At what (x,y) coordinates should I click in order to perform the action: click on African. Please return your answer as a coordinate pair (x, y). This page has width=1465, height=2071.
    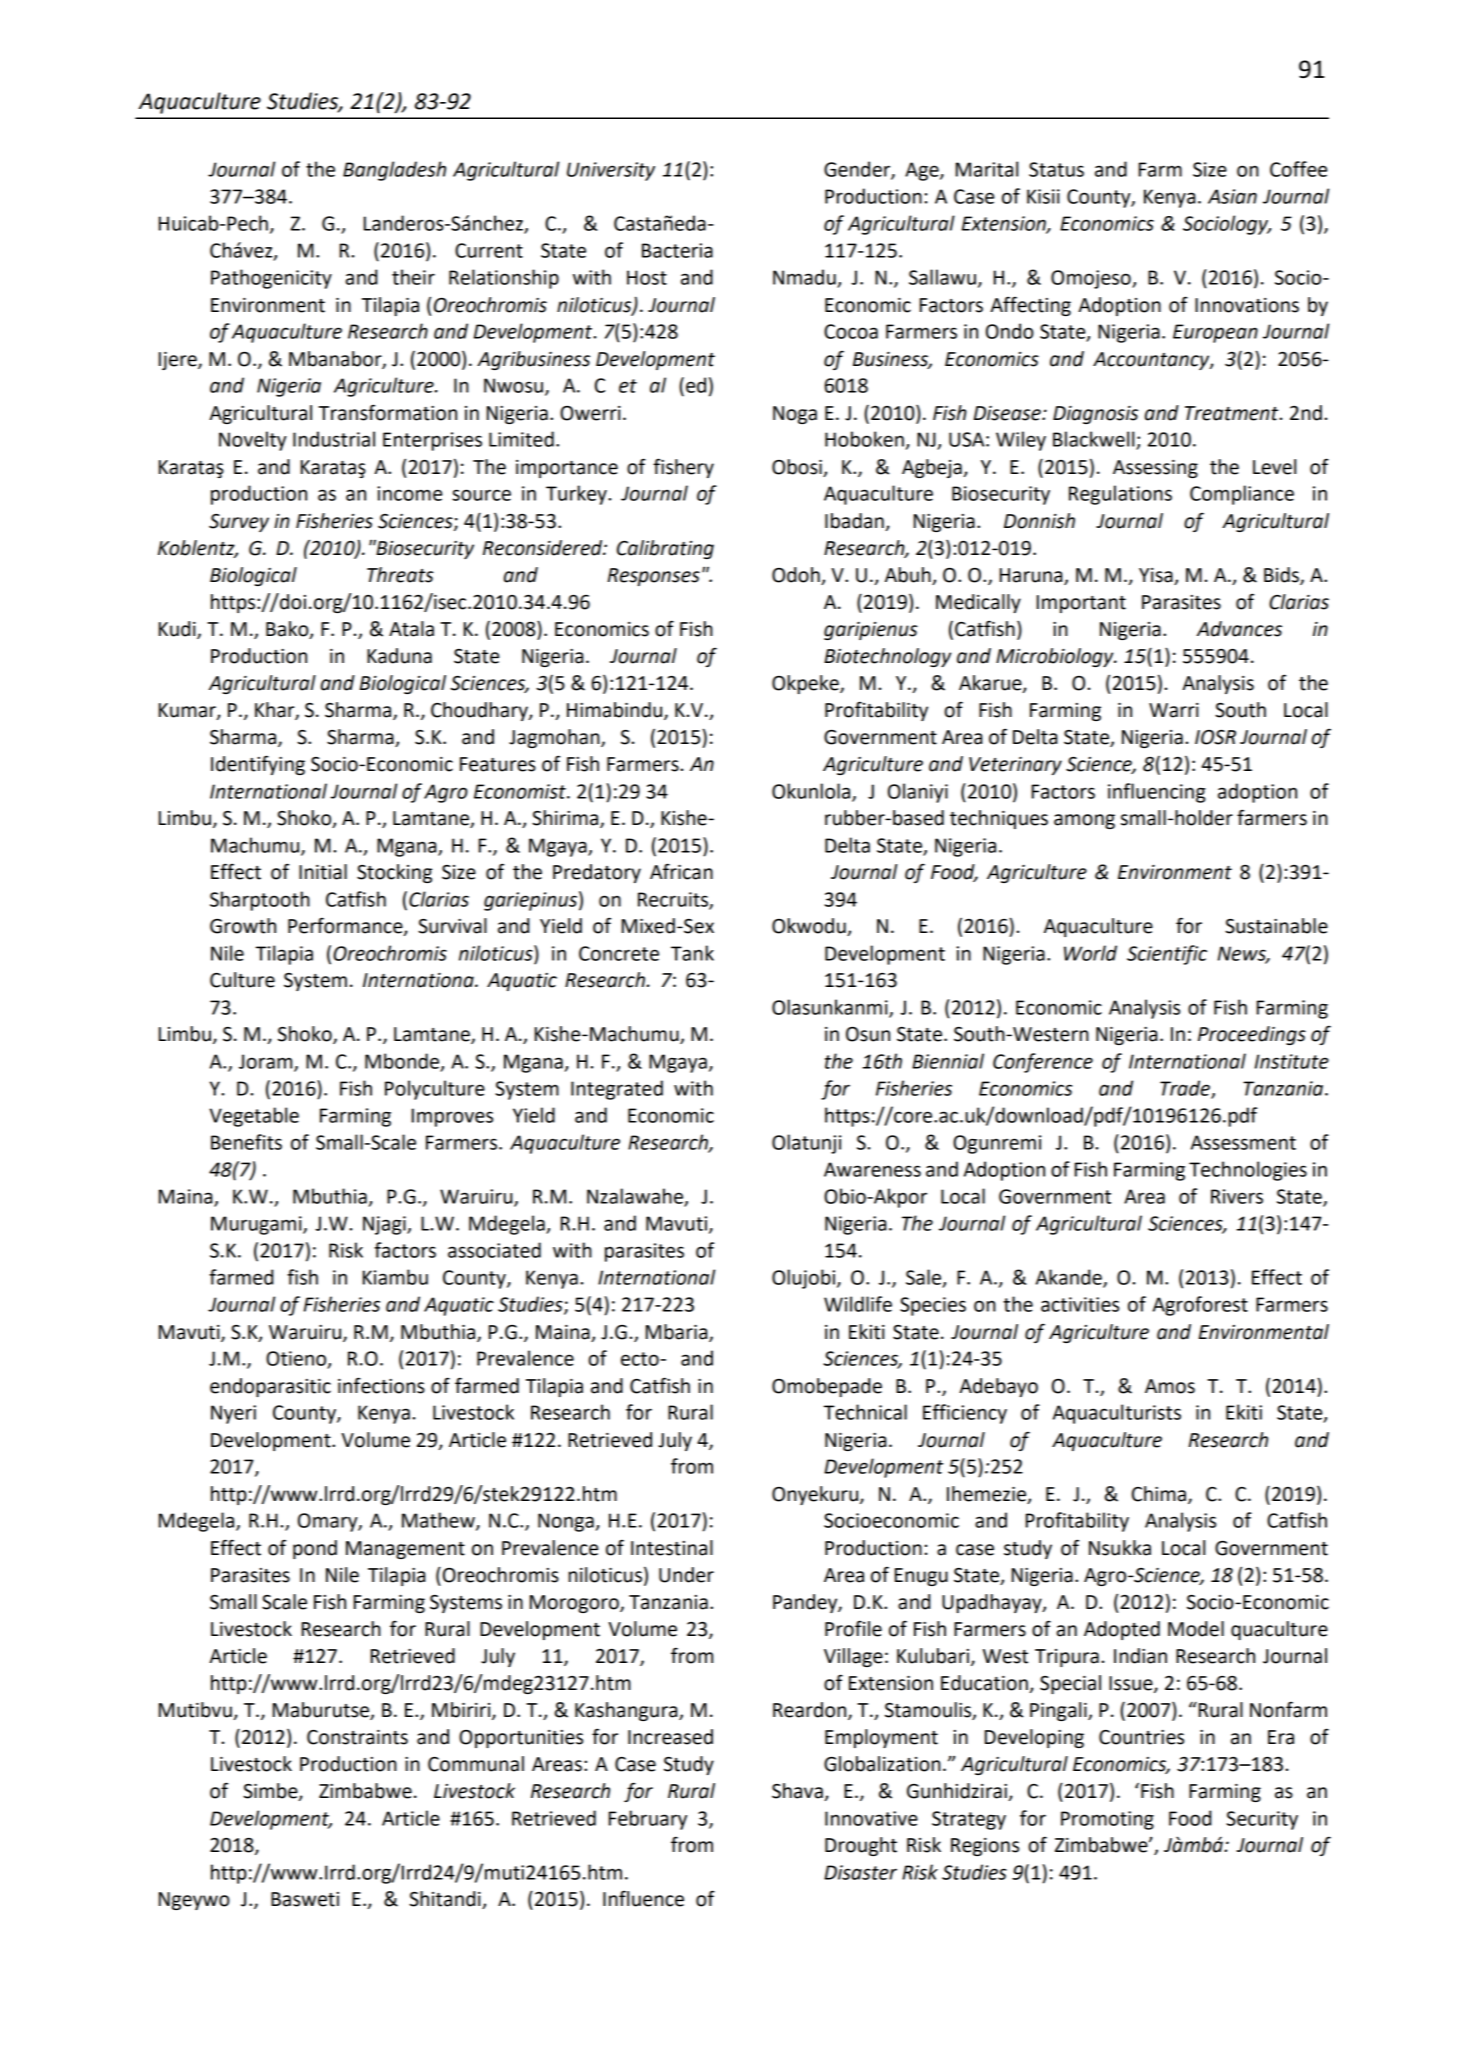
    Looking at the image, I should click on (681, 871).
